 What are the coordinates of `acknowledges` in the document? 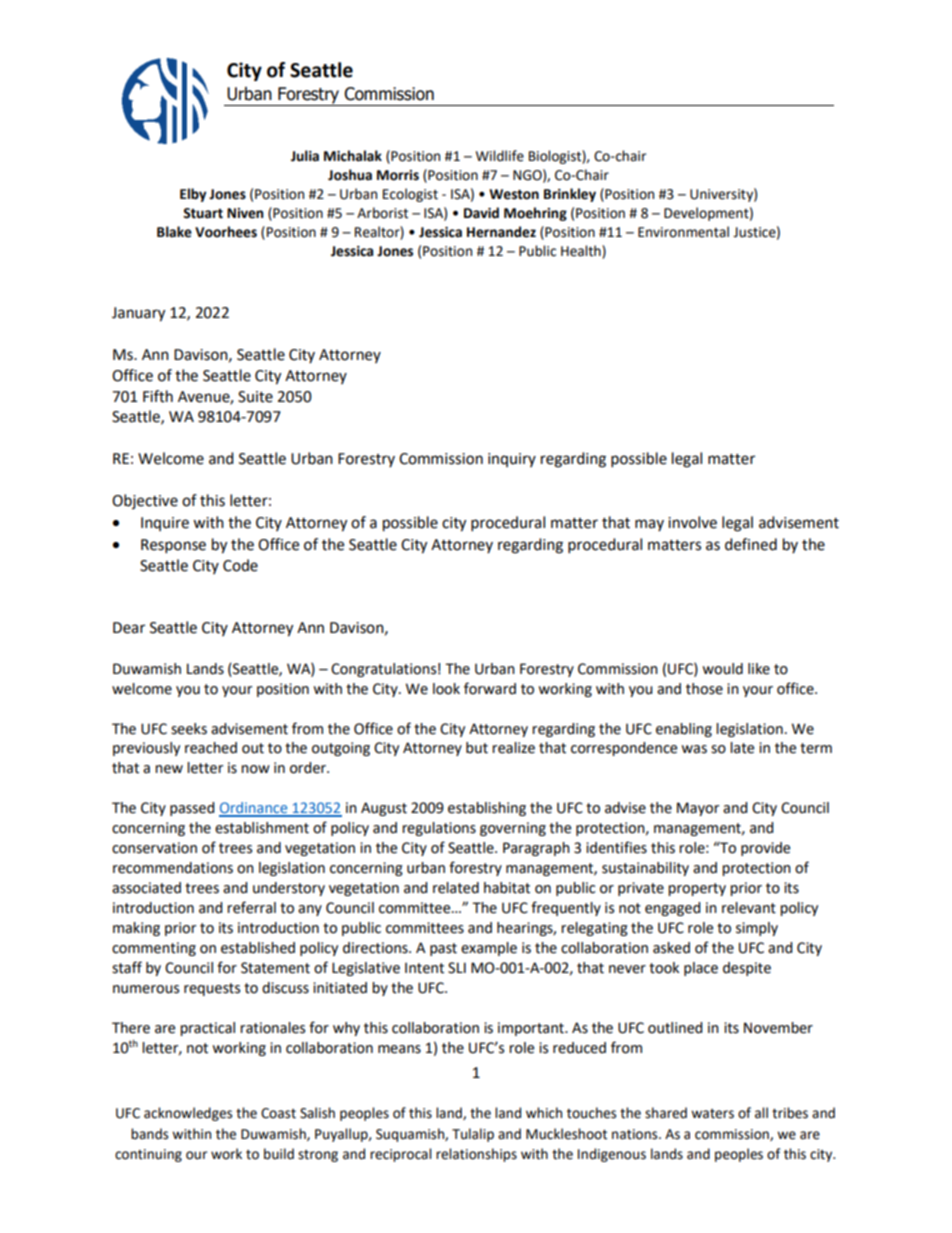 It's located at (188, 1114).
